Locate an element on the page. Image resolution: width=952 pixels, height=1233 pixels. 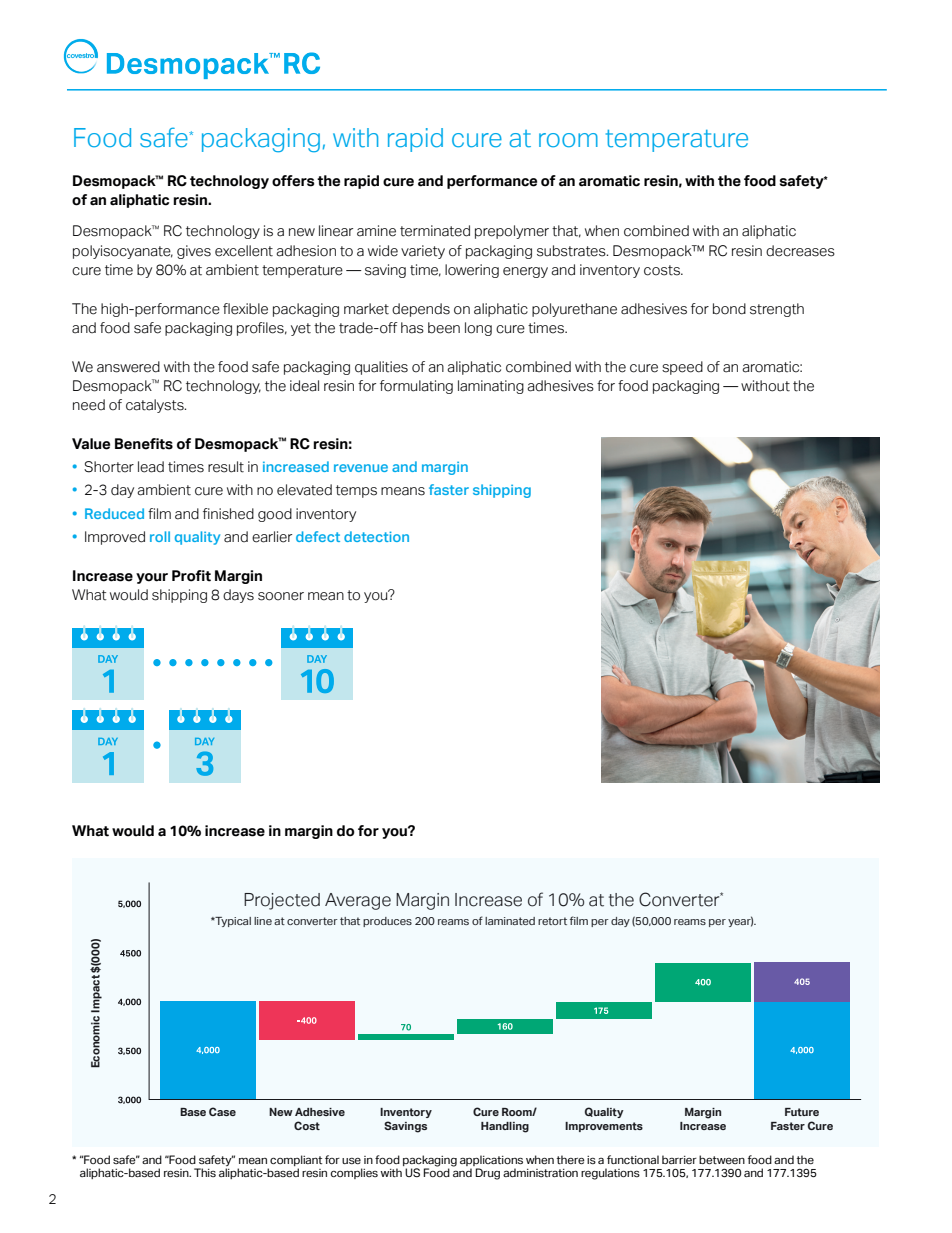
formulating is located at coordinates (416, 387).
